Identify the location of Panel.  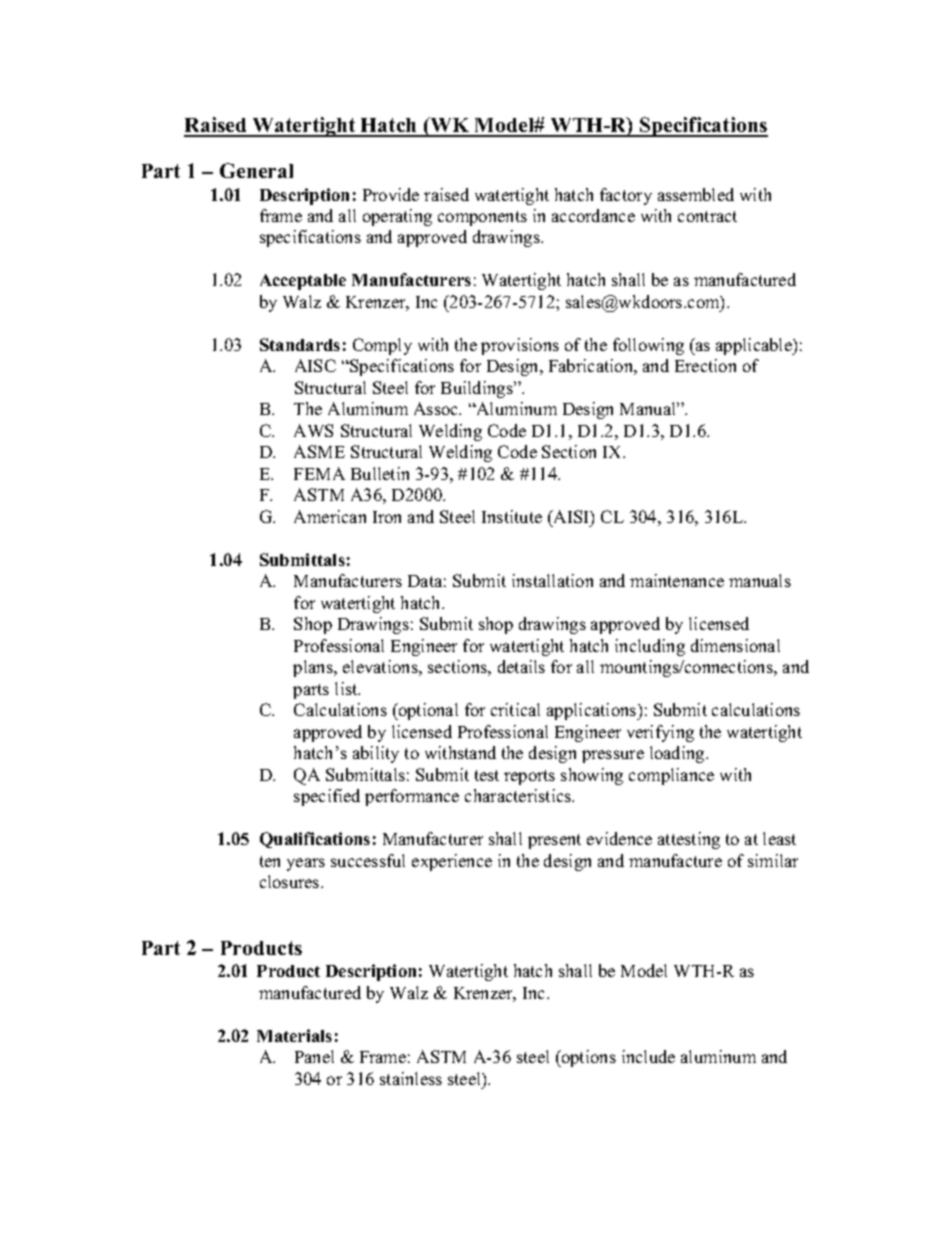
(314, 1056).
